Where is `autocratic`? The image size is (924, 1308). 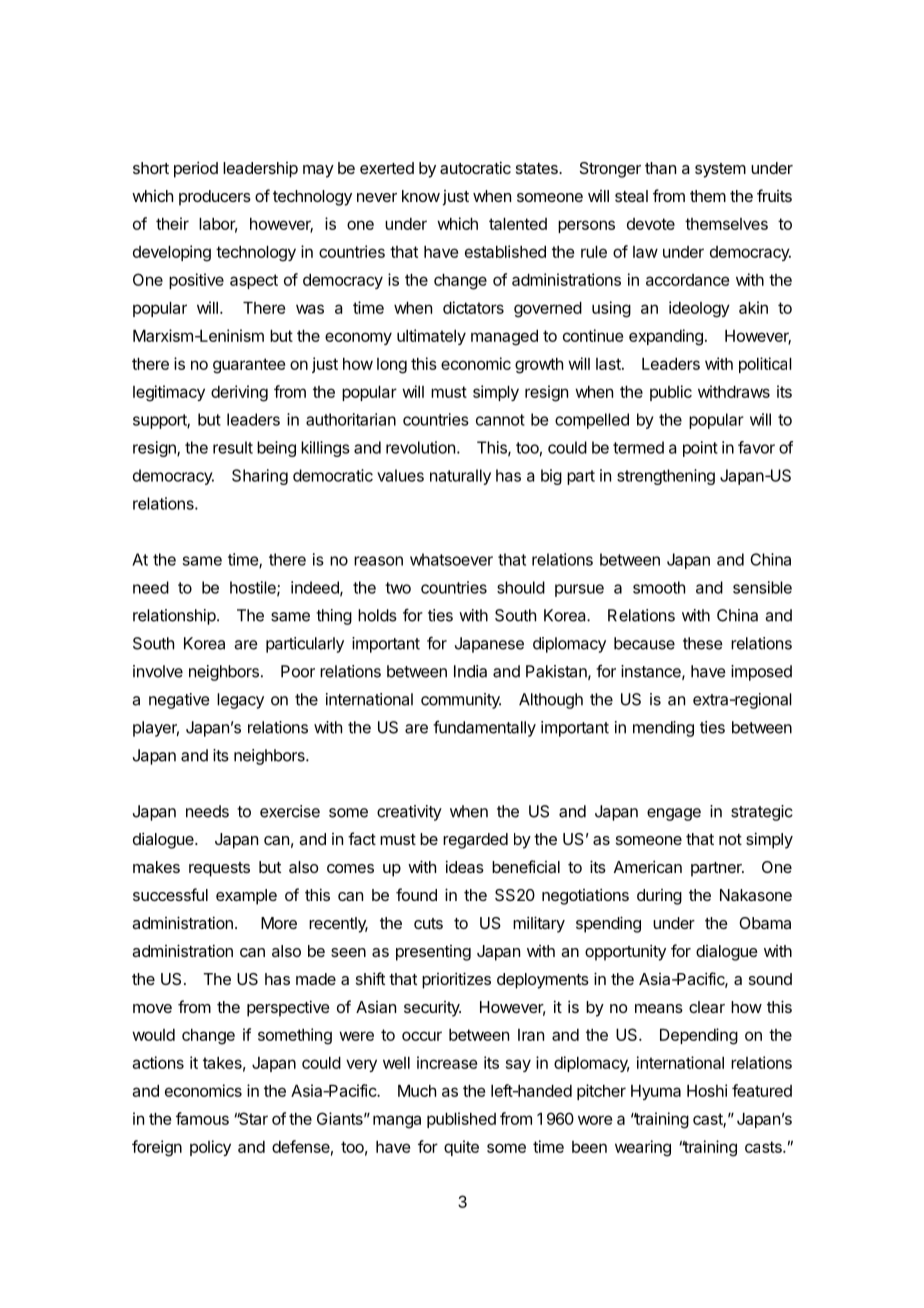 autocratic is located at coordinates (475, 167).
